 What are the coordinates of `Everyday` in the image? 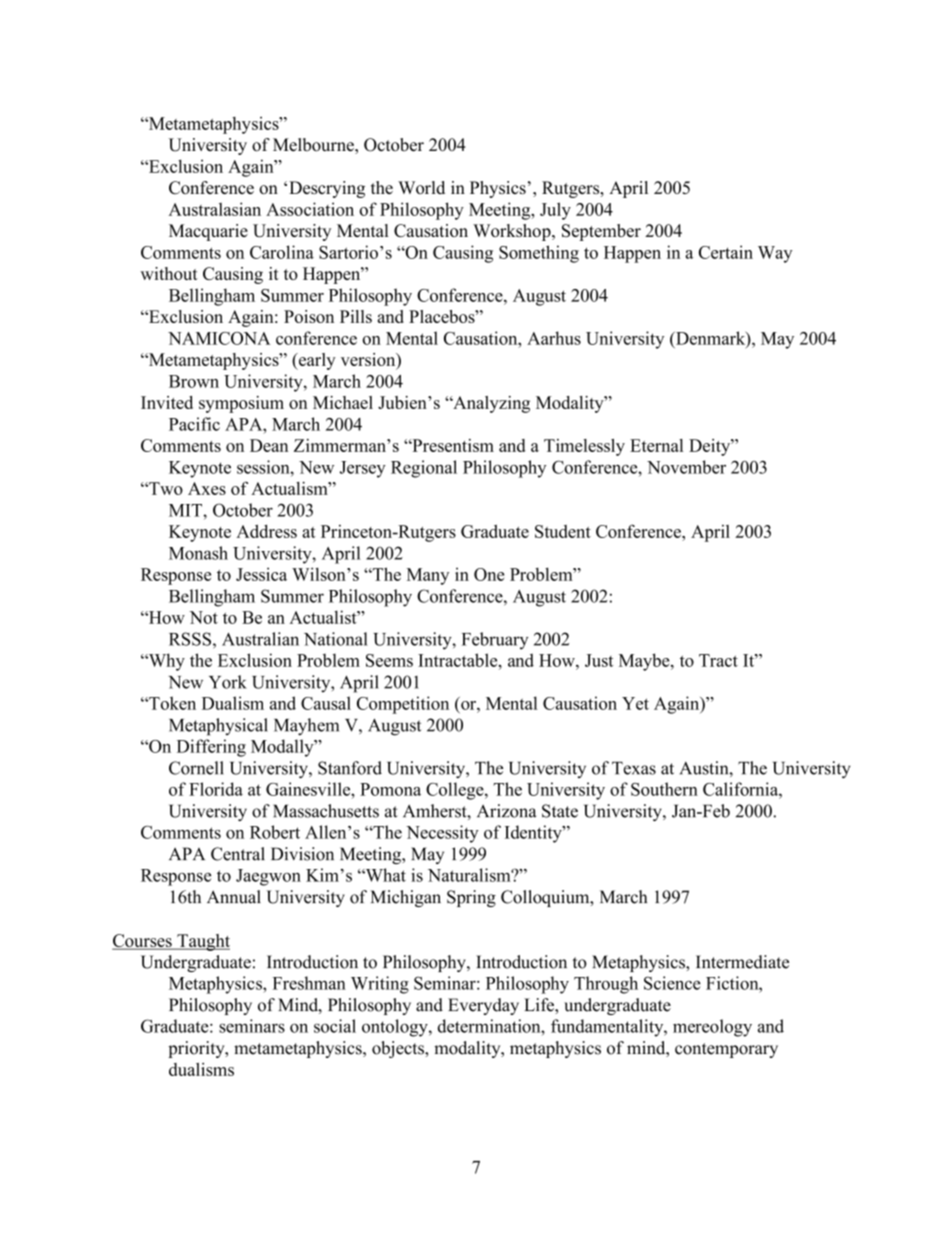 It's located at (483, 1006).
